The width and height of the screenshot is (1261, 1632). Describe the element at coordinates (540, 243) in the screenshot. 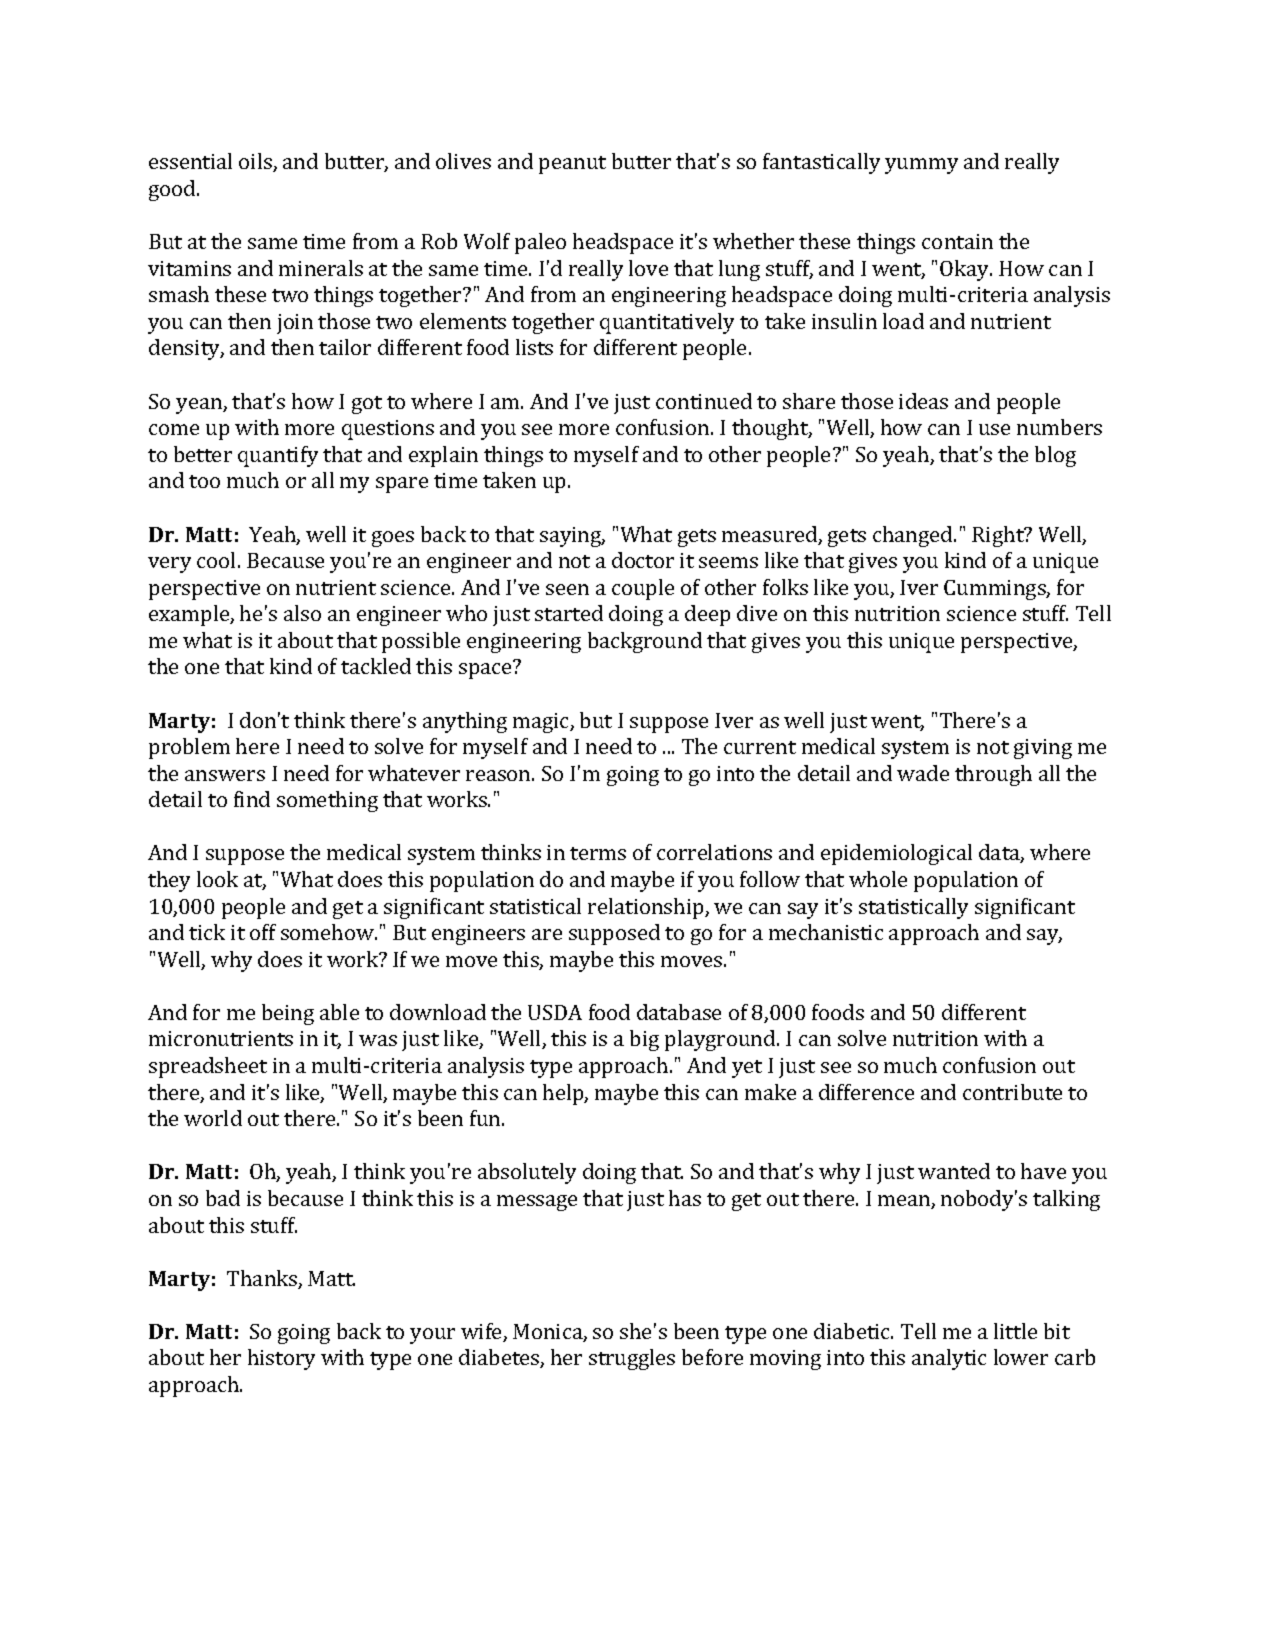

I see `paleo` at that location.
